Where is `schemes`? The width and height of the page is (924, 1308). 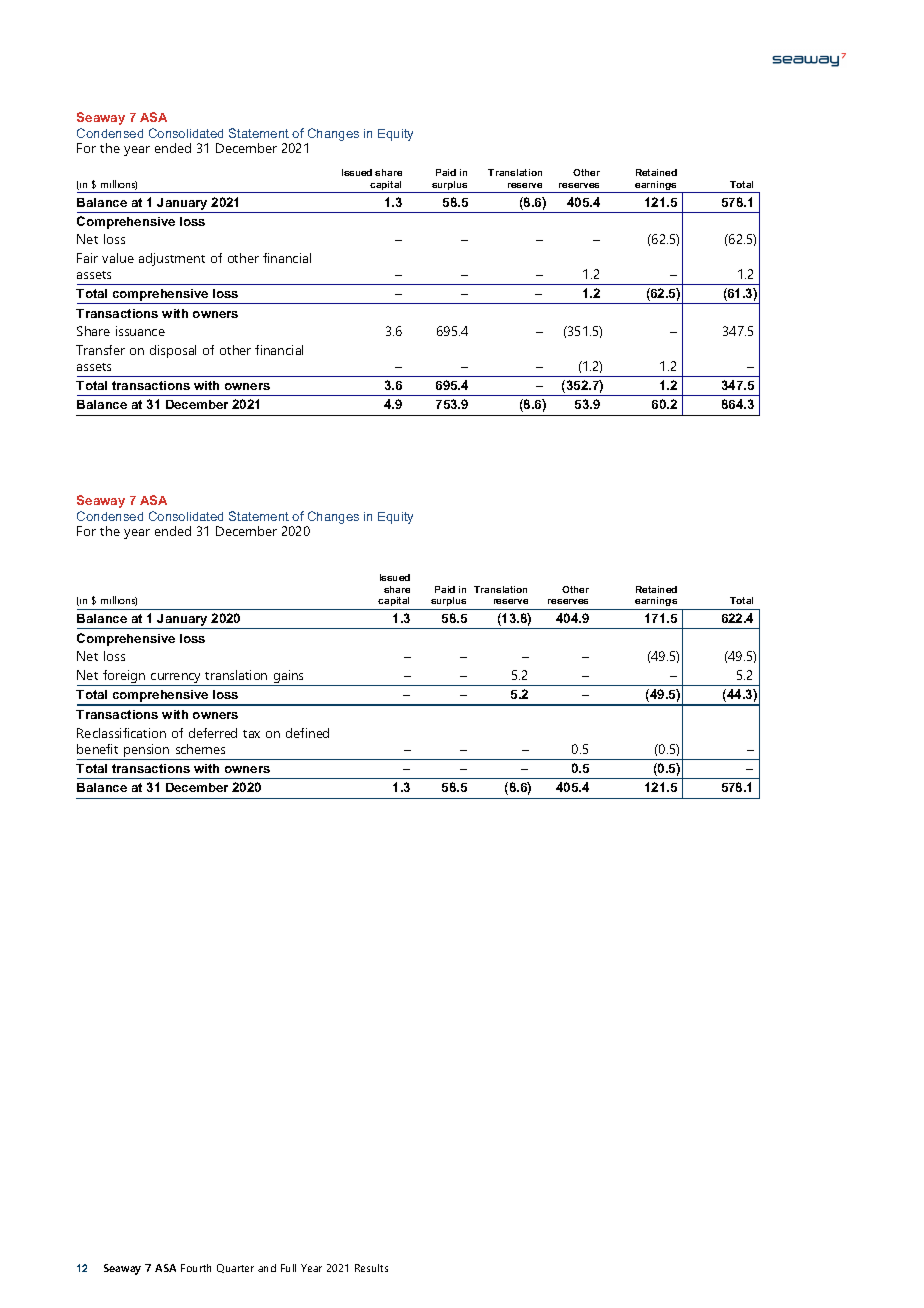 schemes is located at coordinates (200, 749).
